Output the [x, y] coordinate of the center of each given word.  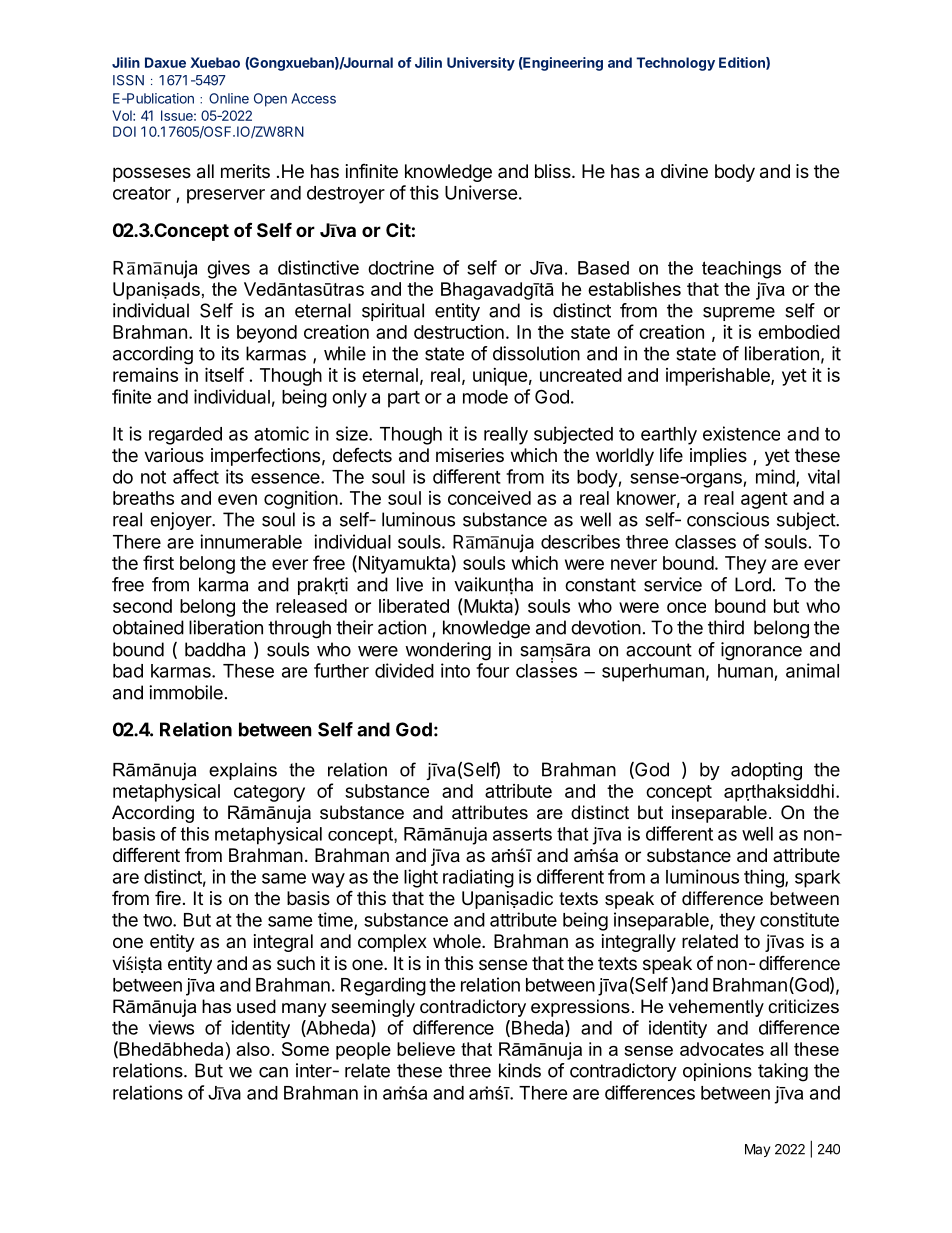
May [757, 1150]
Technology [675, 64]
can [273, 1072]
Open [270, 100]
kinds [520, 1070]
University [481, 64]
